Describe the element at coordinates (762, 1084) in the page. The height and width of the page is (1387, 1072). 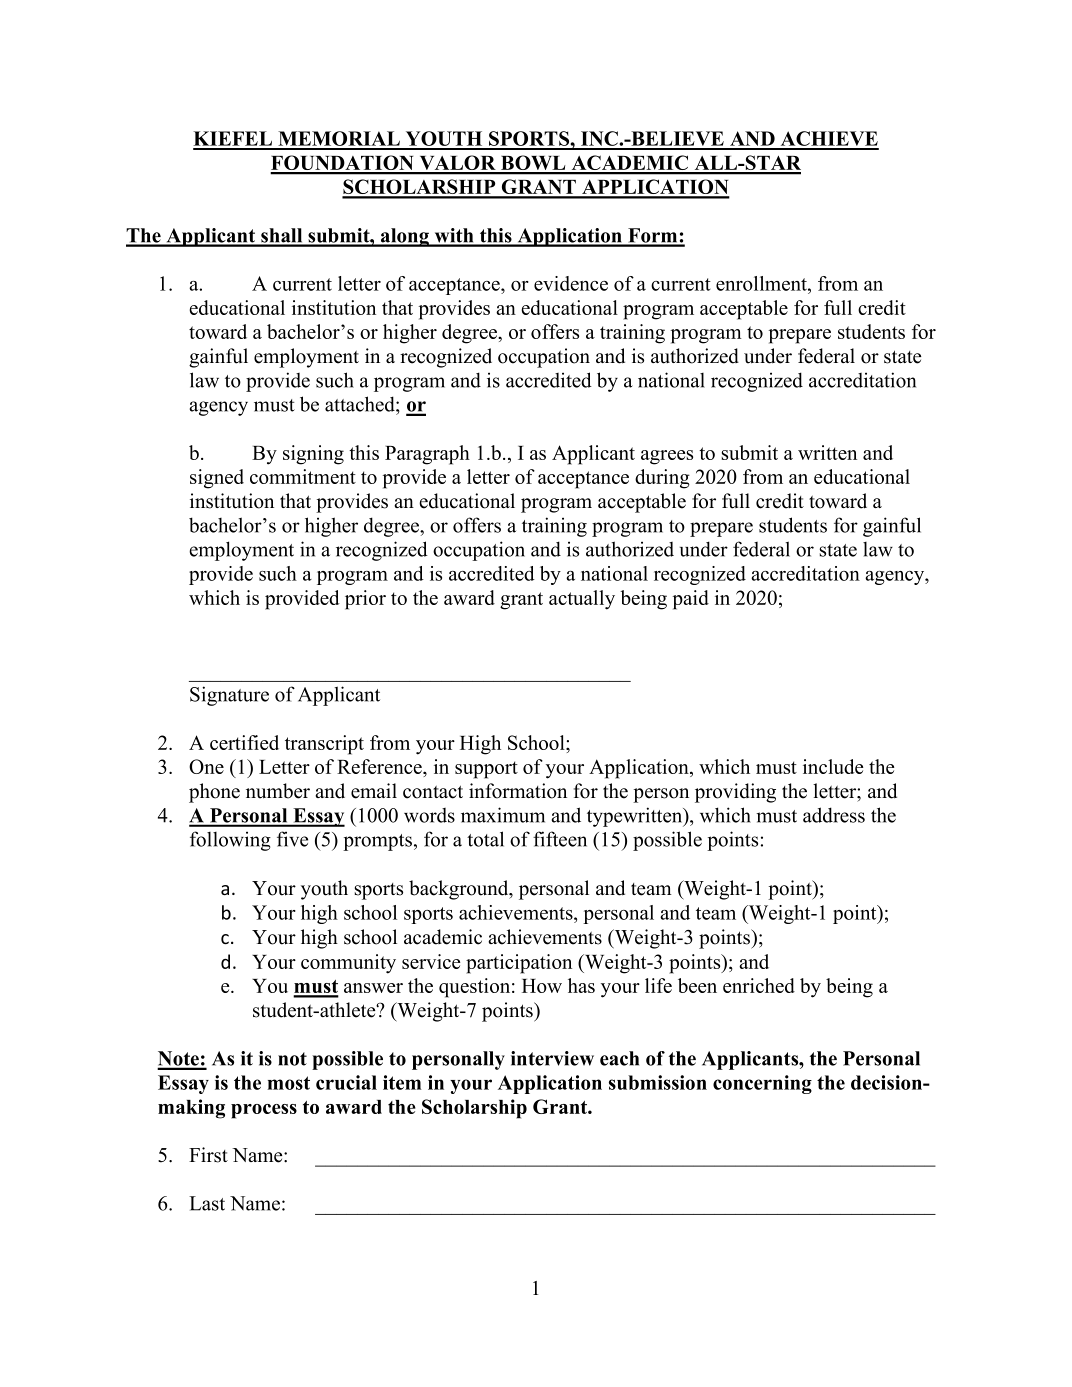
I see `concerning` at that location.
